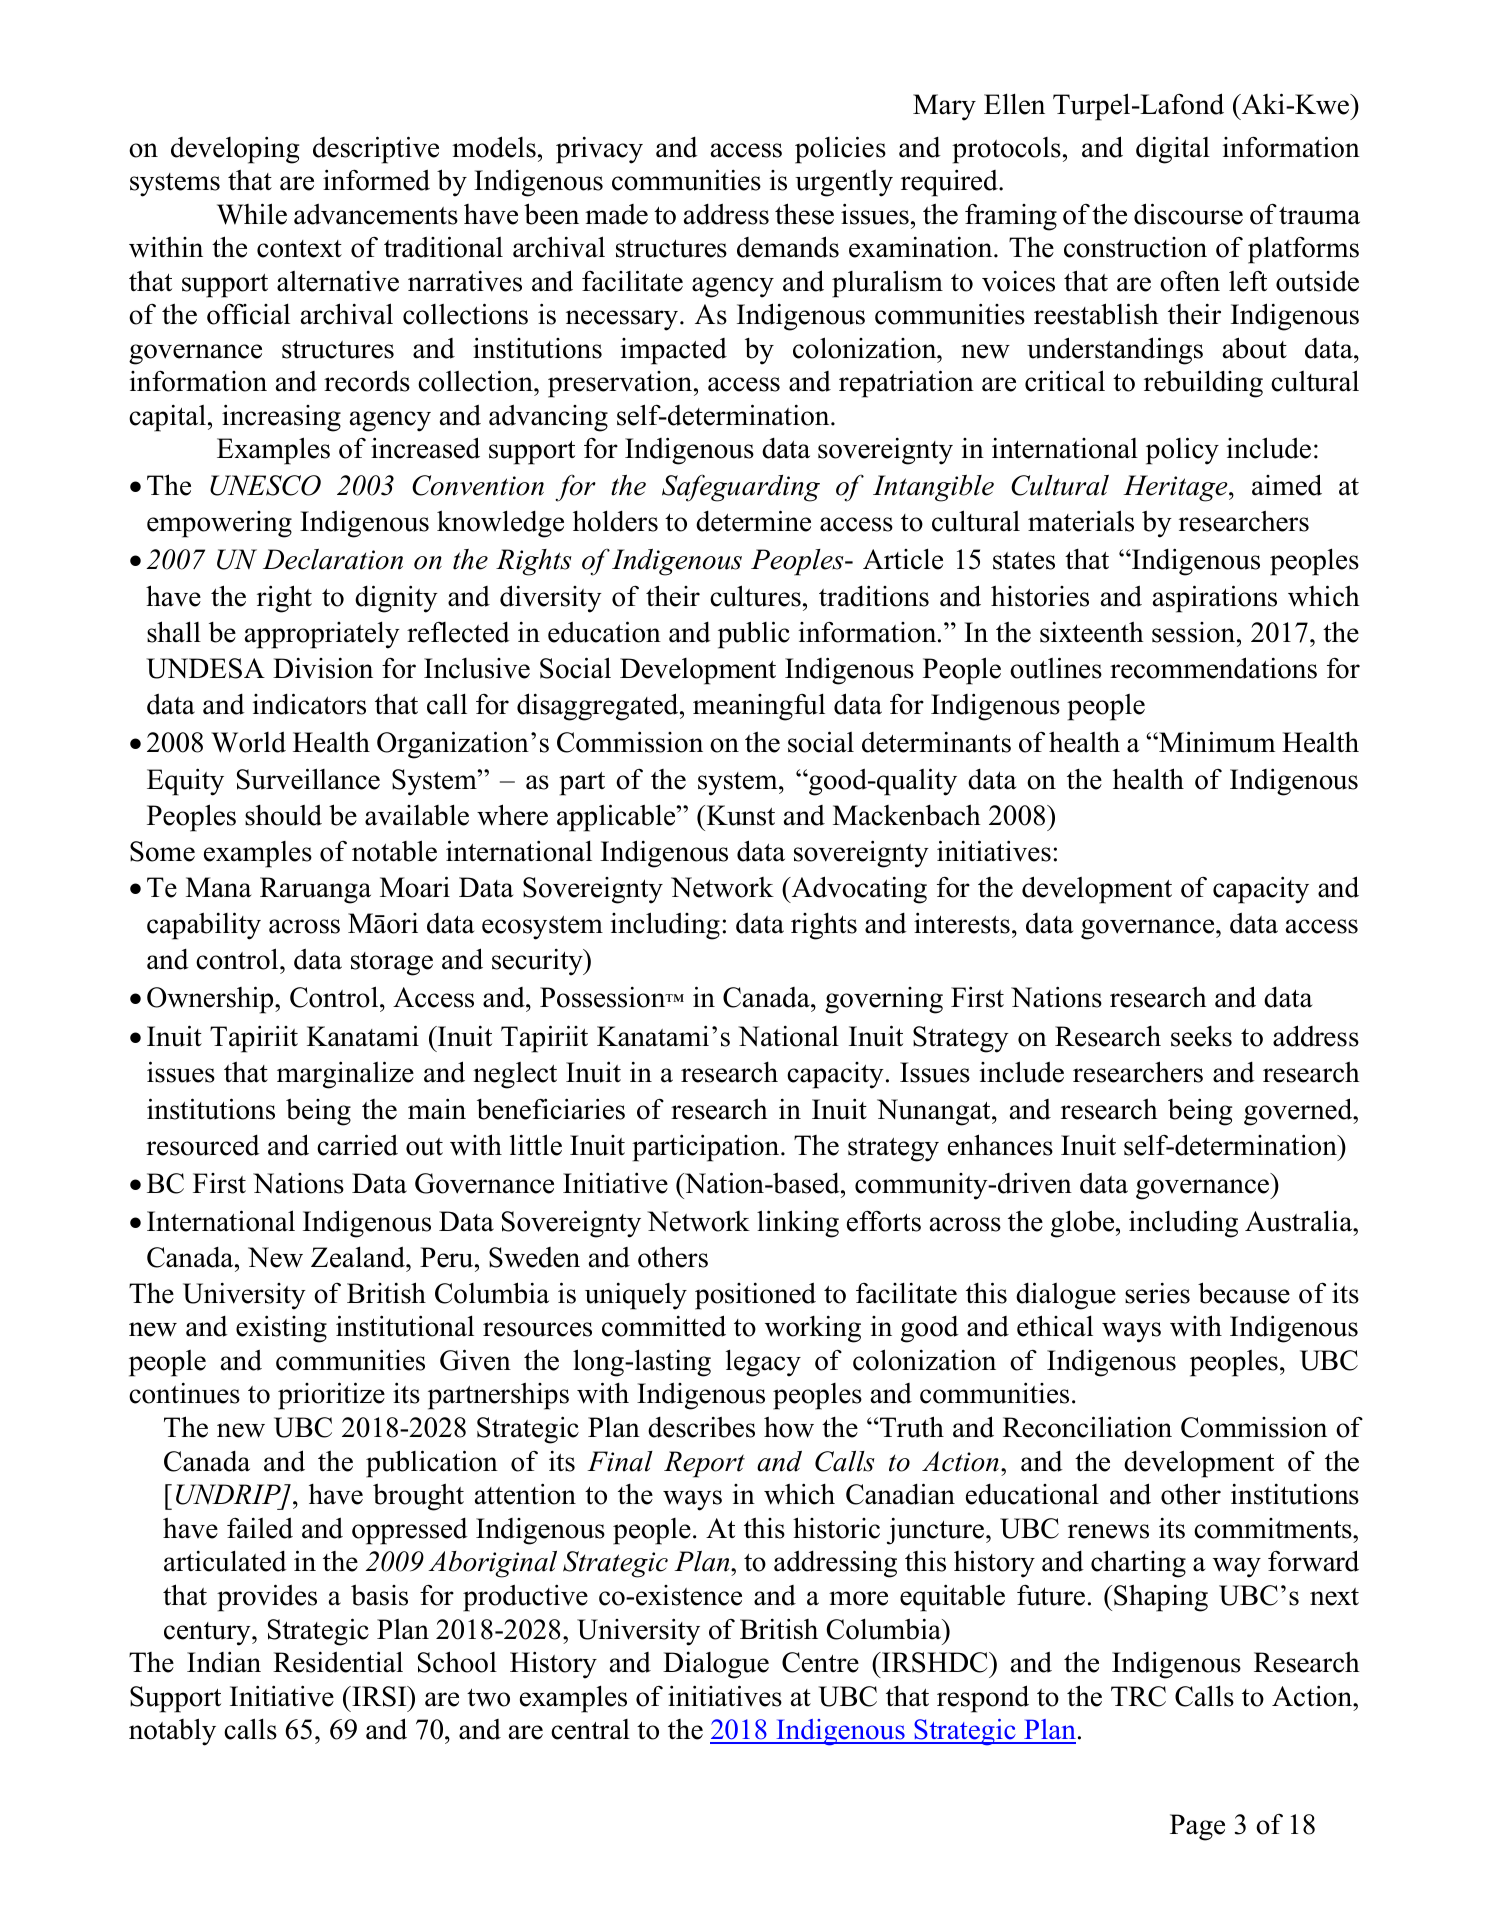  What do you see at coordinates (172, 1732) in the page?
I see `notably` at bounding box center [172, 1732].
